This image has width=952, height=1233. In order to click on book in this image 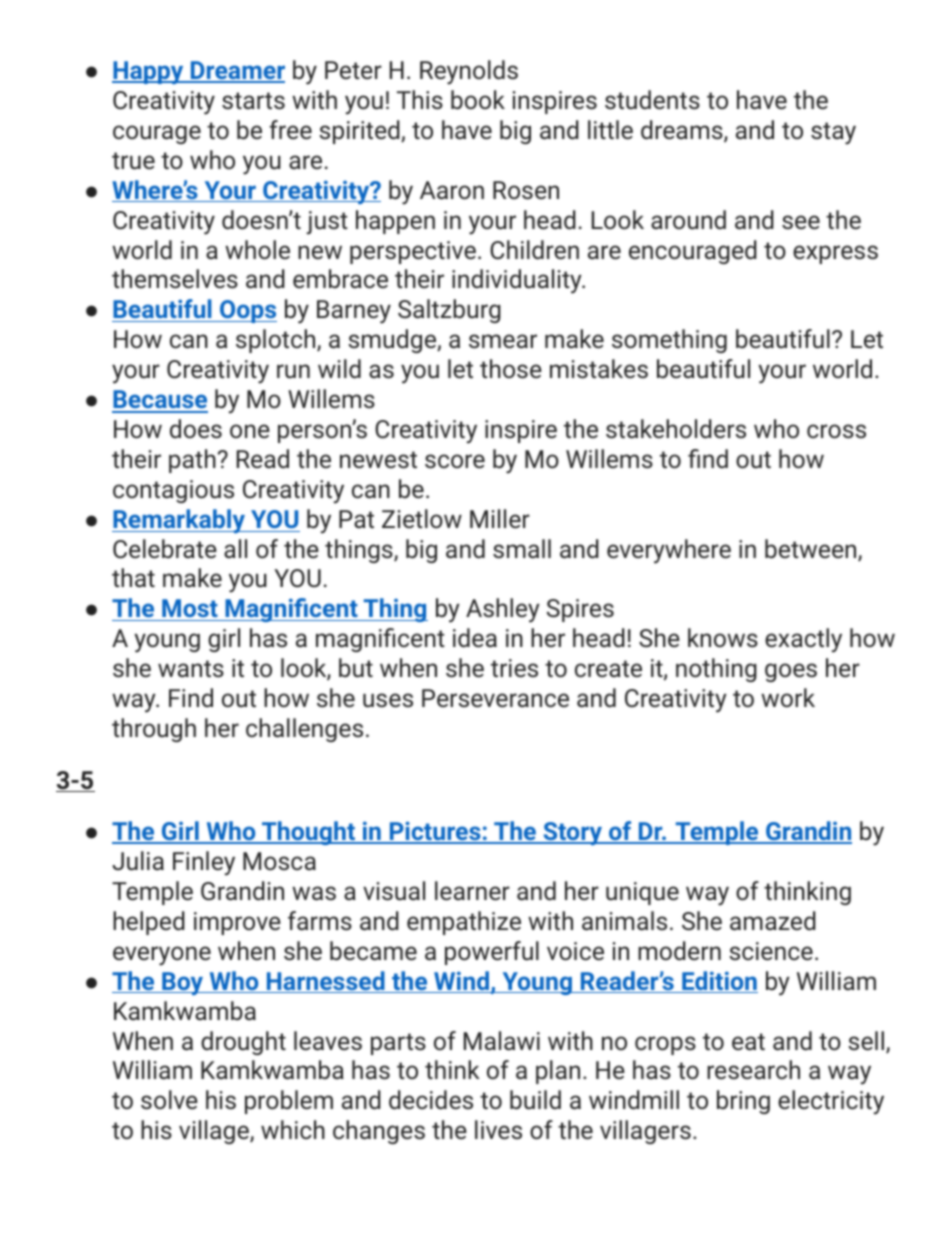, I will do `click(478, 100)`.
